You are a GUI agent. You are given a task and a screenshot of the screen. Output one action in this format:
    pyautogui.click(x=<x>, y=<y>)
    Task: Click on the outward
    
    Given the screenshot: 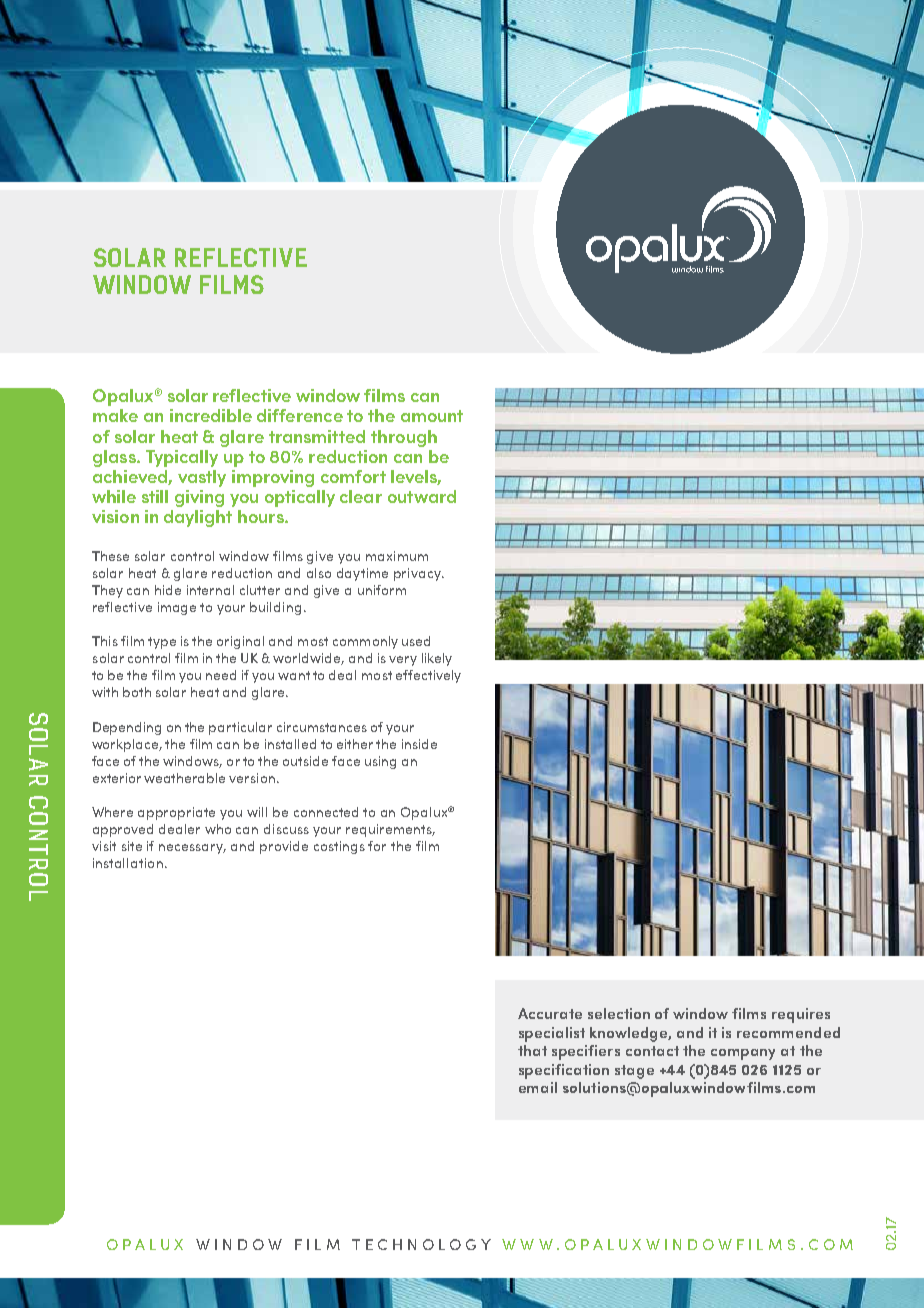 What is the action you would take?
    pyautogui.click(x=422, y=496)
